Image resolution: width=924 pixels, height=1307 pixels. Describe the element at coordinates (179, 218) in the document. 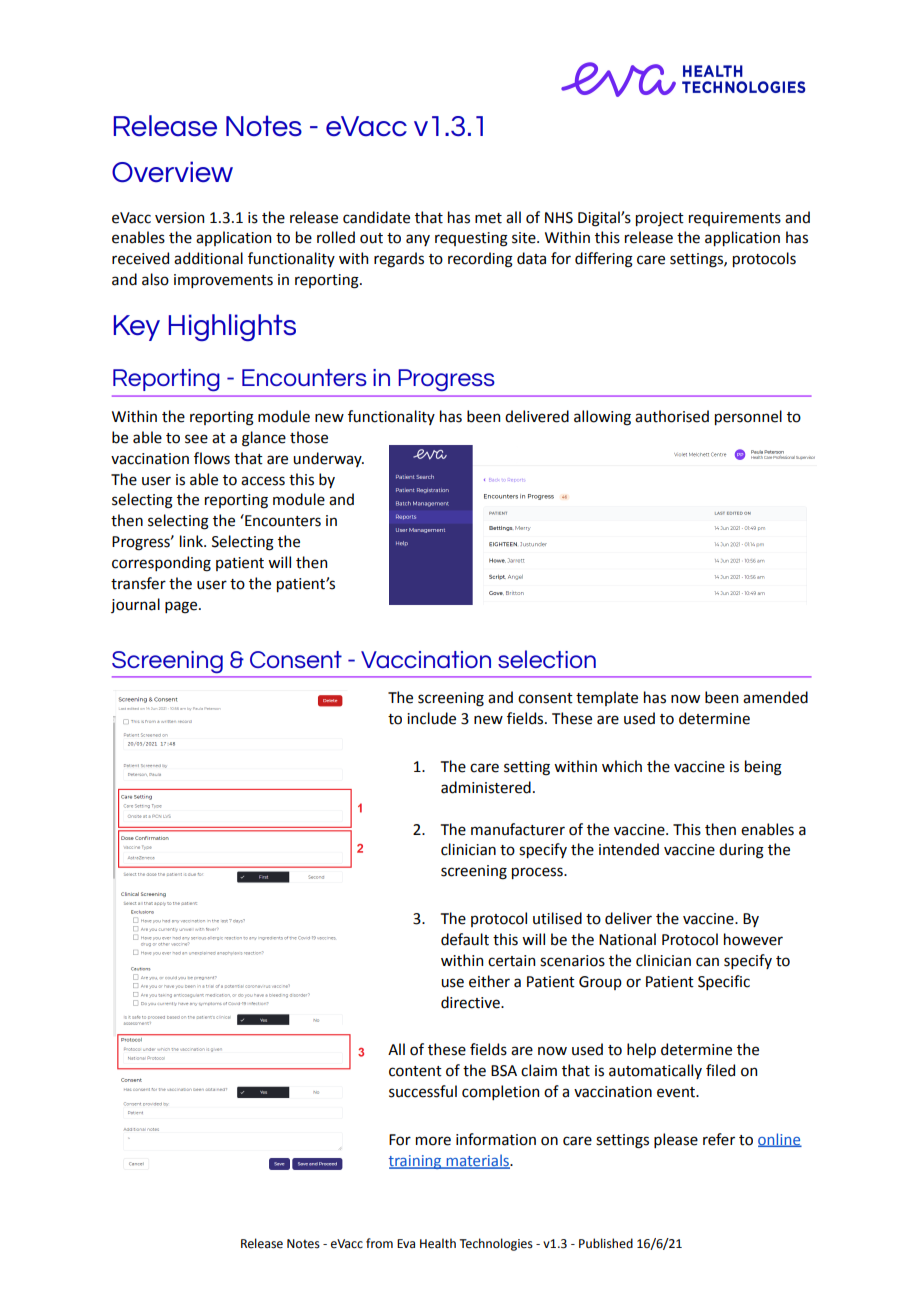

I see `version` at that location.
